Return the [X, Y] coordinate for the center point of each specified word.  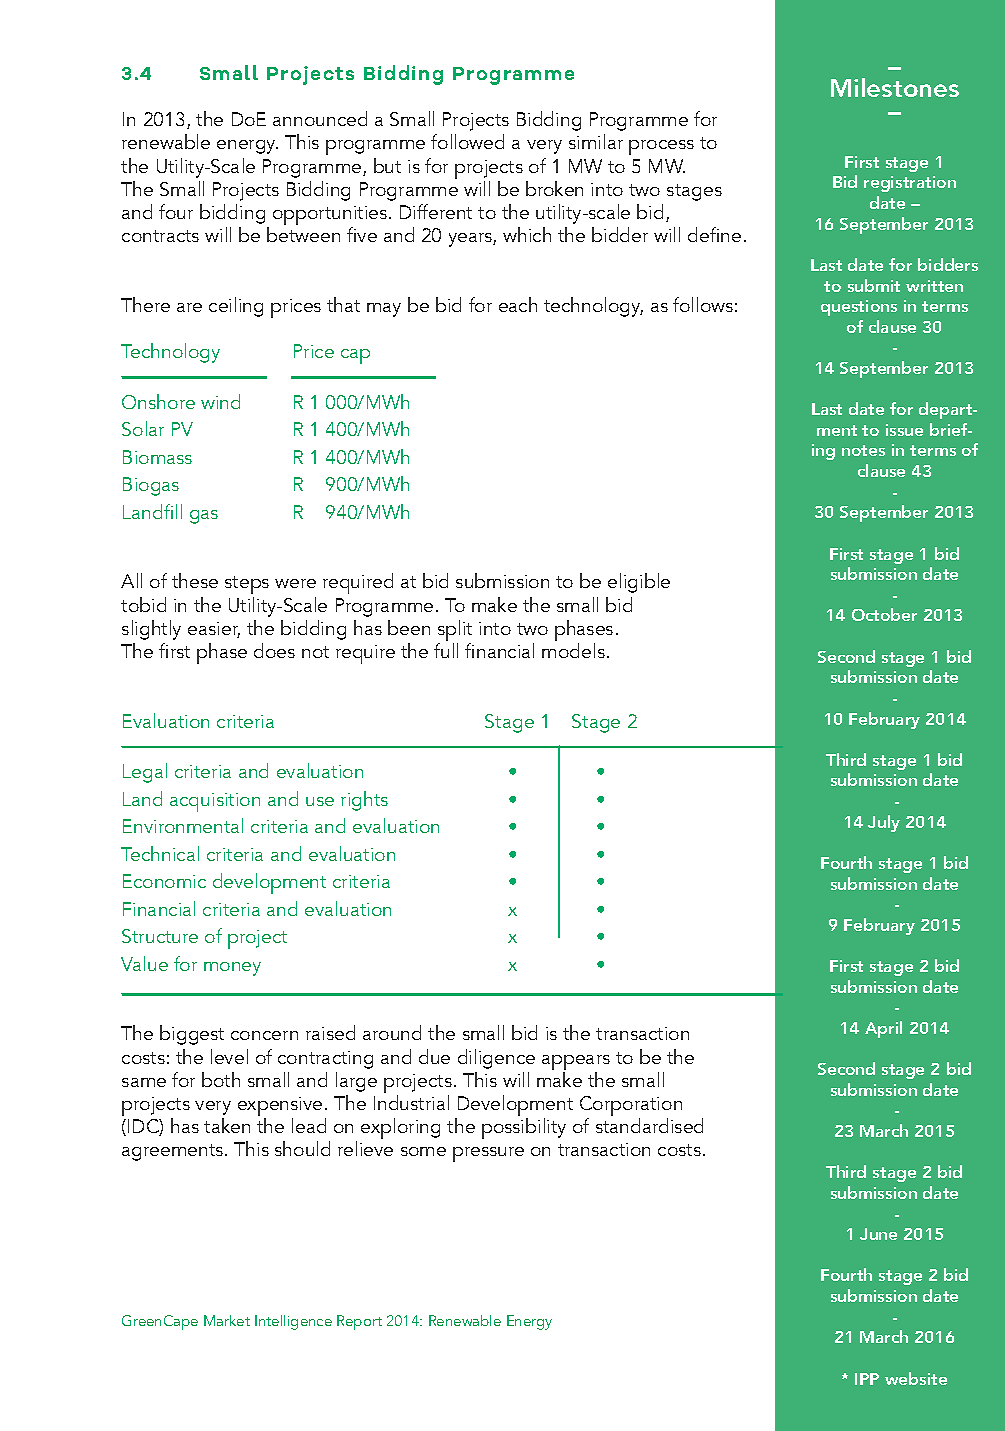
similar [596, 141]
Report [359, 1322]
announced [320, 118]
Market [227, 1320]
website [916, 1378]
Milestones [895, 87]
